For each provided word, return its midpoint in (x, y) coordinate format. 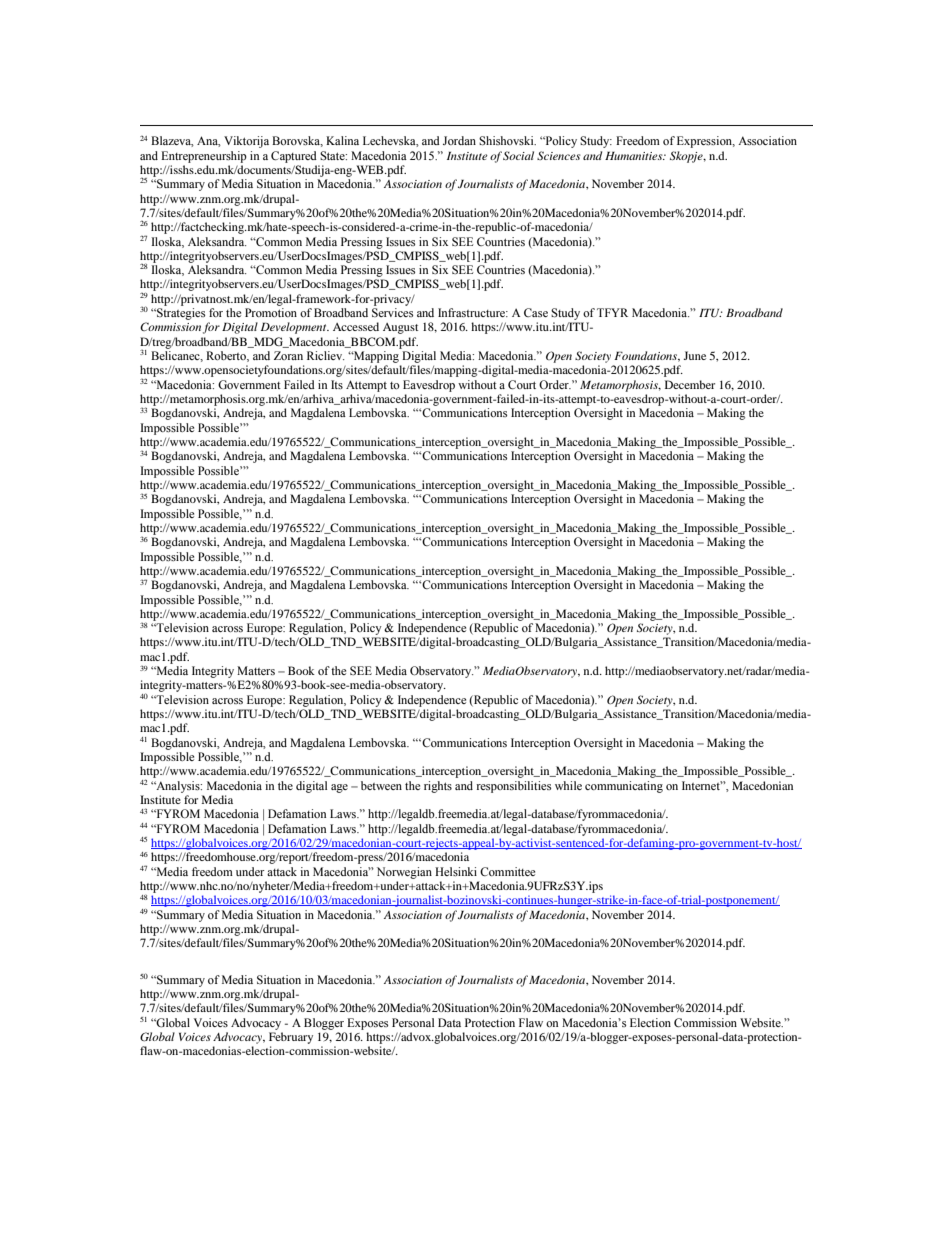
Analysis (178, 787)
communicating (624, 787)
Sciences (559, 155)
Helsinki (456, 871)
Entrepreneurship (204, 157)
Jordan (459, 140)
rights (438, 787)
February (291, 1038)
